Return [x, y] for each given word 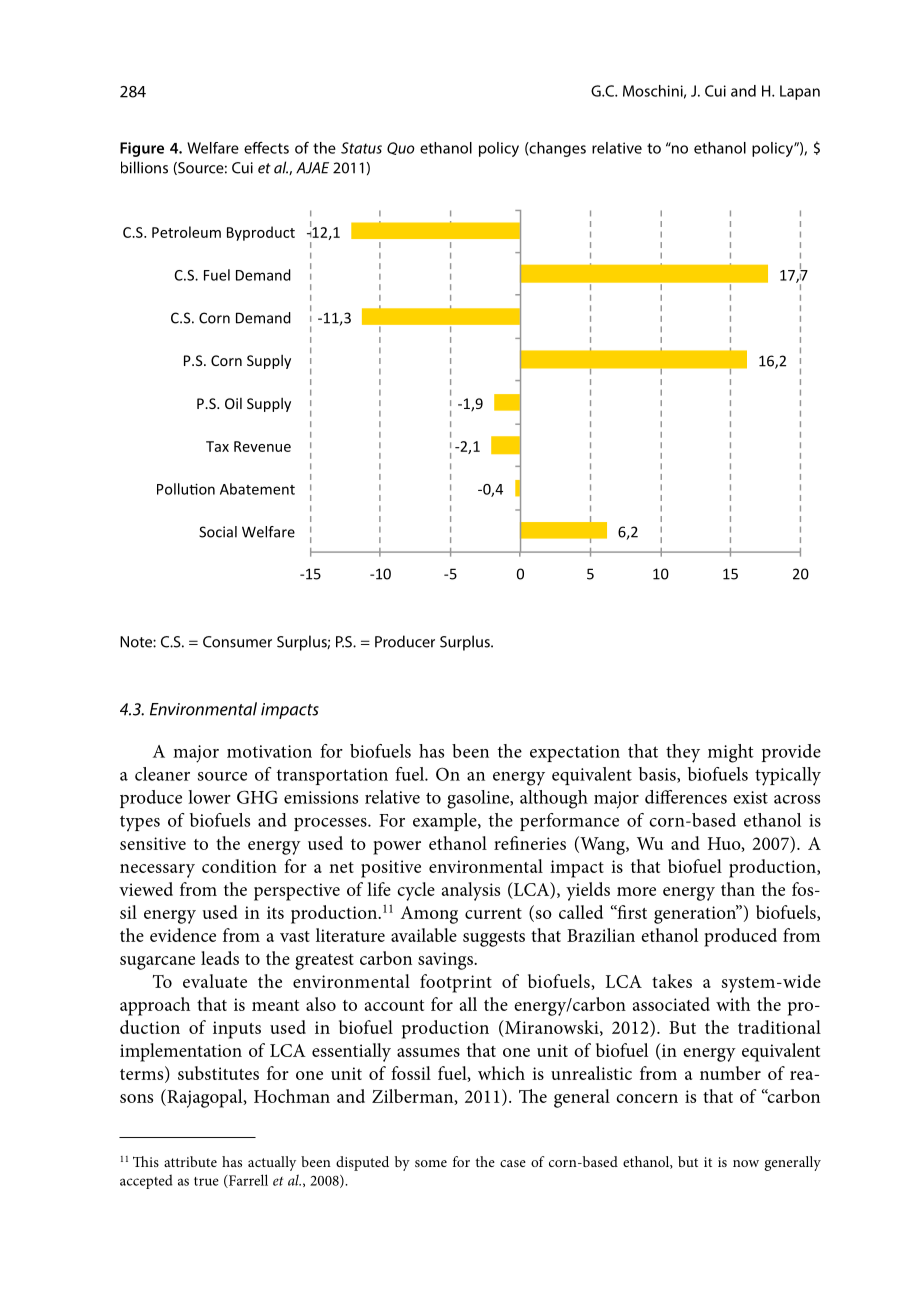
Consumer [237, 642]
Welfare [213, 148]
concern [647, 1098]
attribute [190, 1161]
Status [361, 148]
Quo [401, 148]
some [431, 1163]
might [731, 753]
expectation [575, 753]
